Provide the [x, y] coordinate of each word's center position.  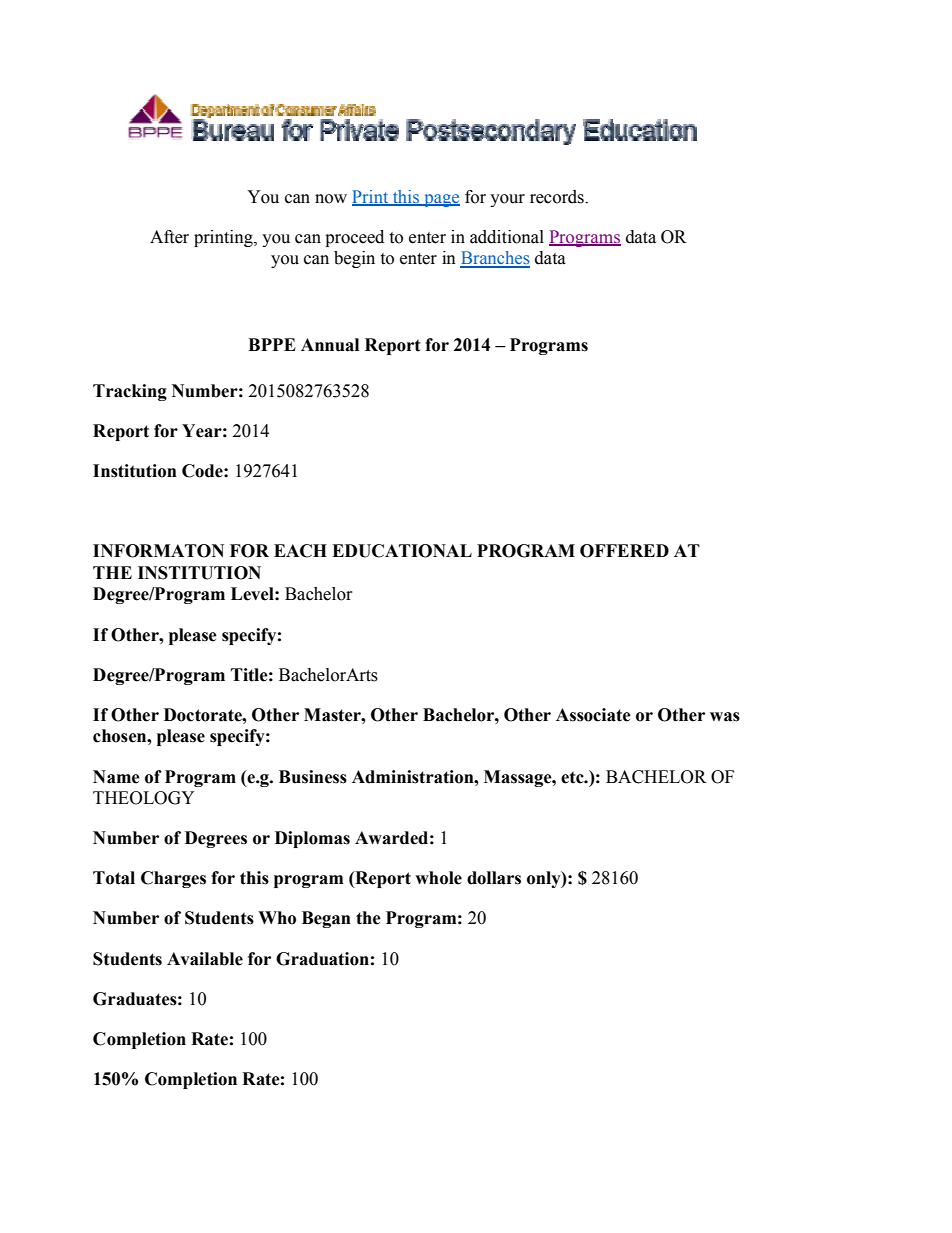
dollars [494, 878]
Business [313, 777]
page [441, 200]
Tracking [130, 392]
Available [205, 959]
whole [438, 878]
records [558, 197]
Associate [593, 715]
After [169, 237]
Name [116, 777]
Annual [330, 345]
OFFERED [624, 551]
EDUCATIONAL [402, 551]
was [725, 717]
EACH [300, 551]
